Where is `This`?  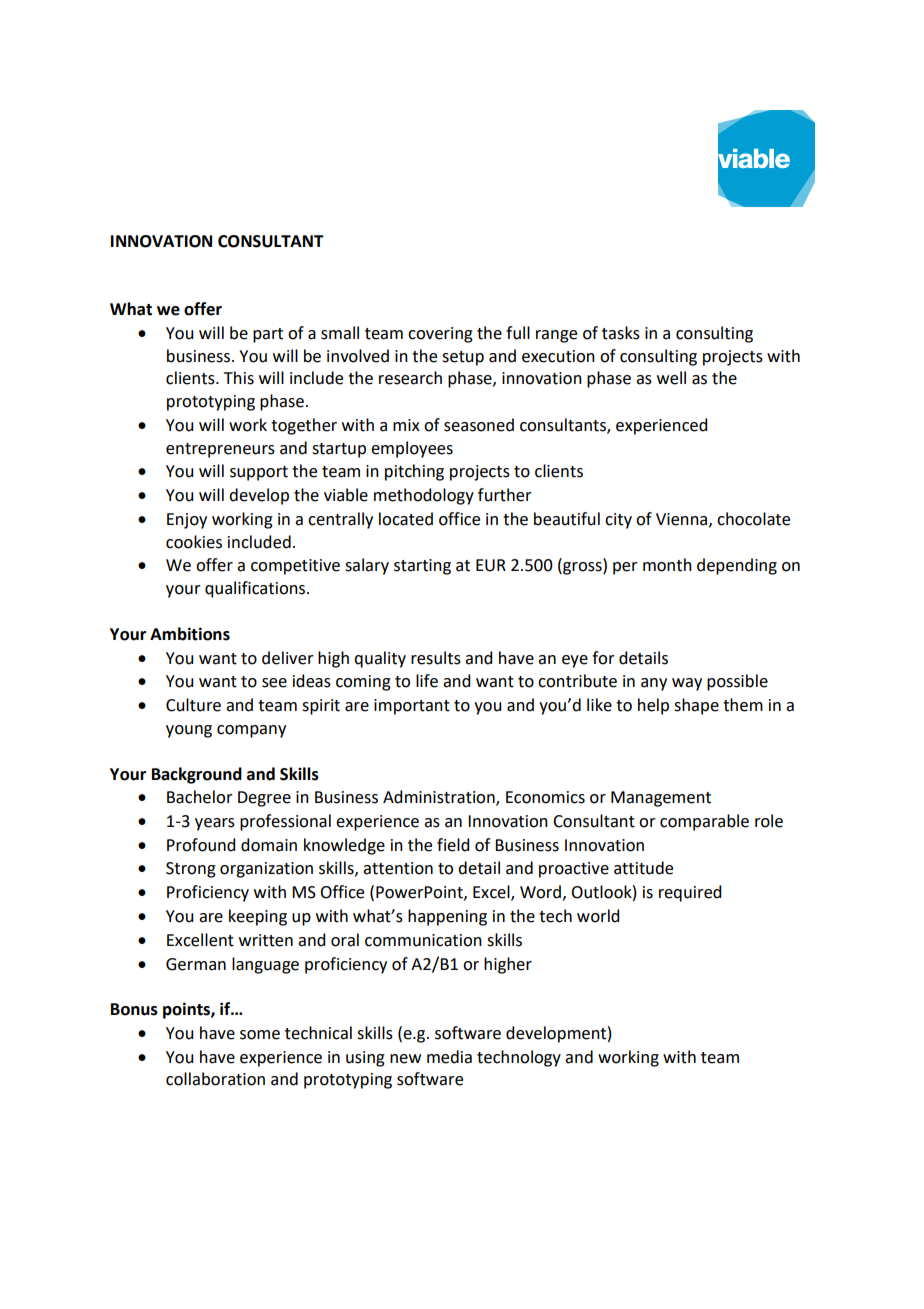 This is located at coordinates (239, 378).
